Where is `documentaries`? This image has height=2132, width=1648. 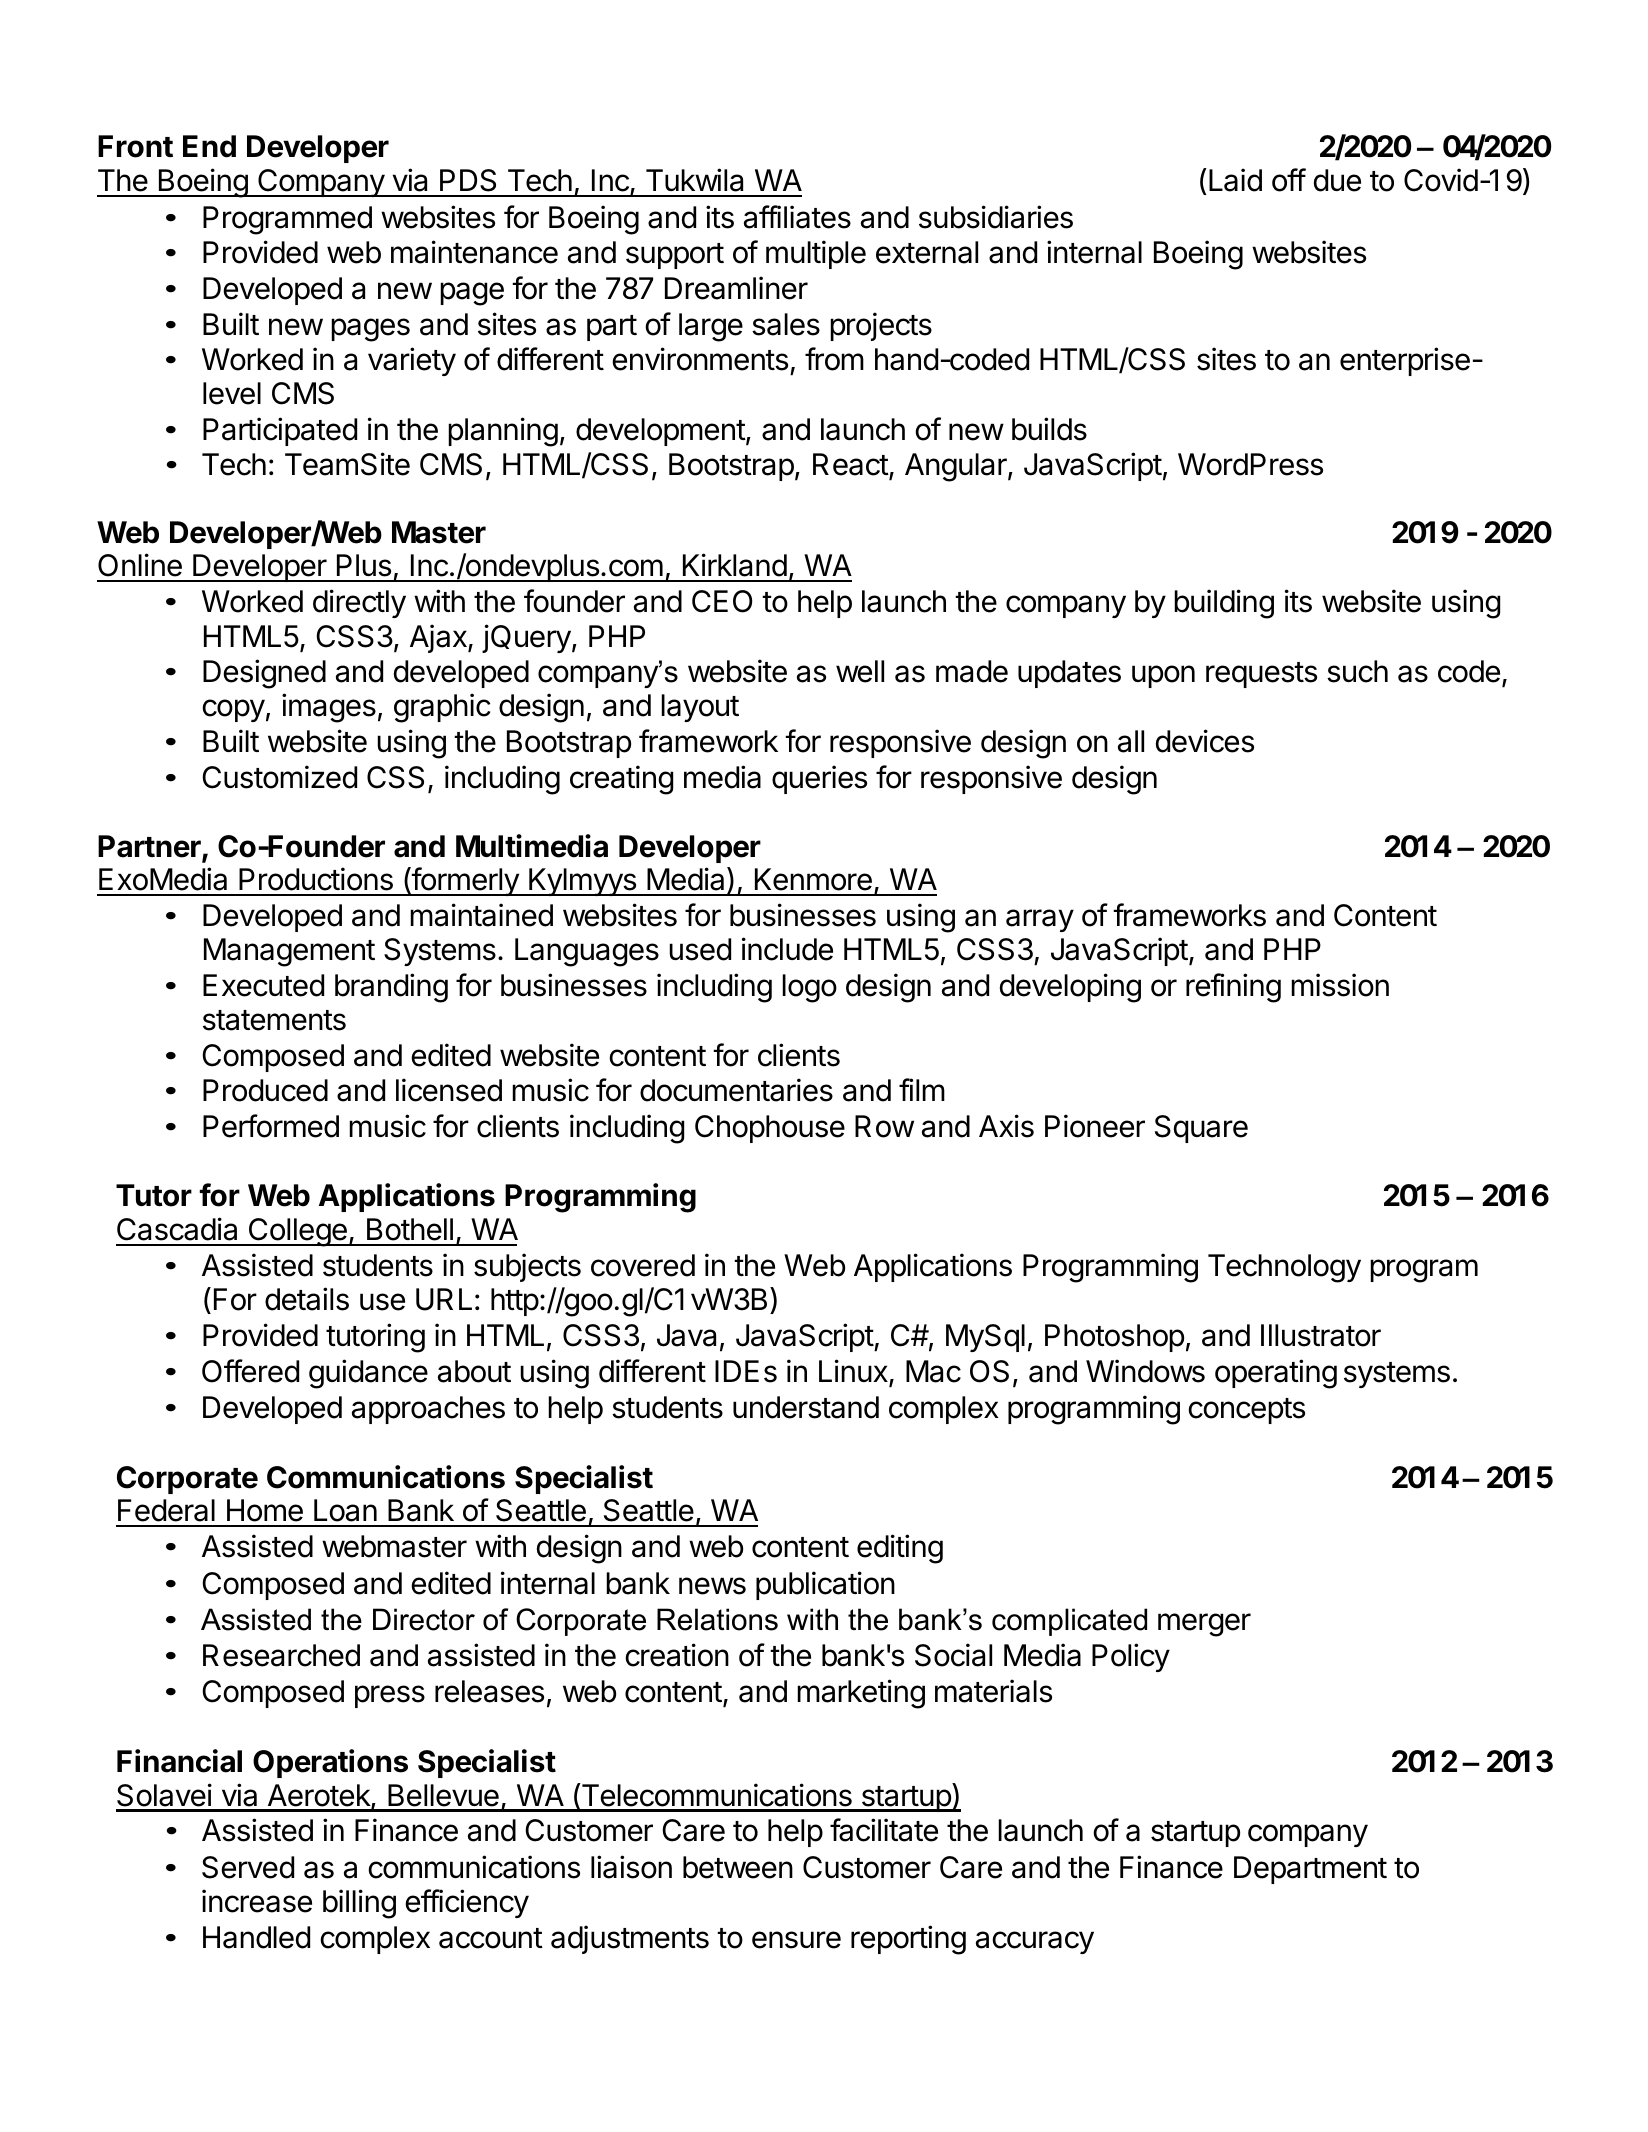
documentaries is located at coordinates (736, 1090).
